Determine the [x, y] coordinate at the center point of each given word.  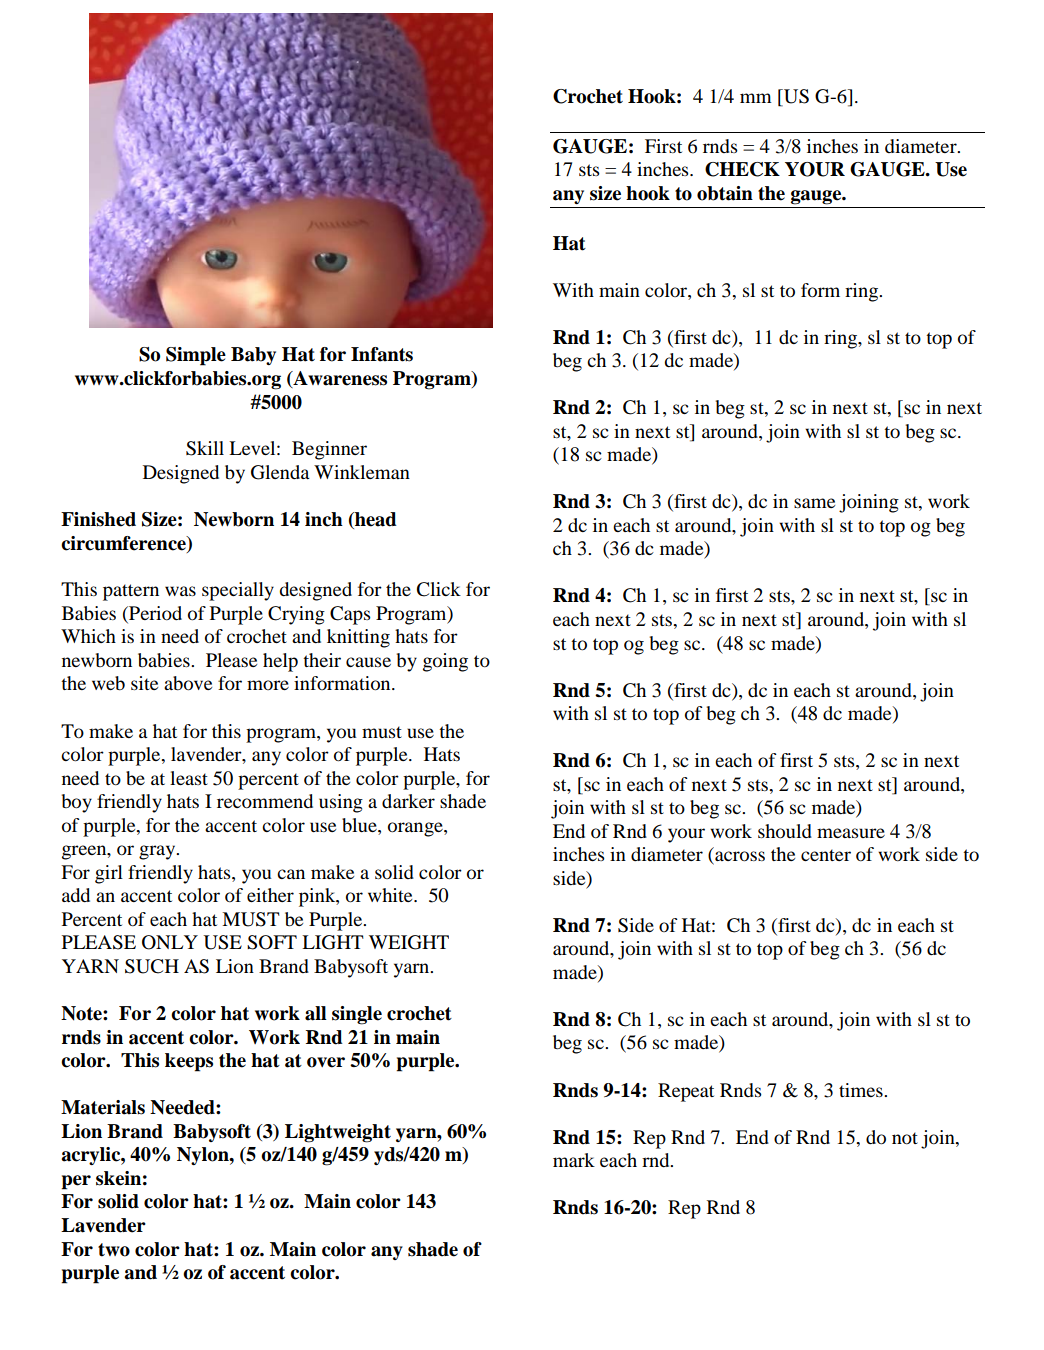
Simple [196, 356]
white [391, 895]
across [739, 857]
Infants [382, 354]
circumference [124, 543]
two [114, 1250]
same [814, 503]
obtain [725, 193]
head [375, 520]
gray [158, 852]
